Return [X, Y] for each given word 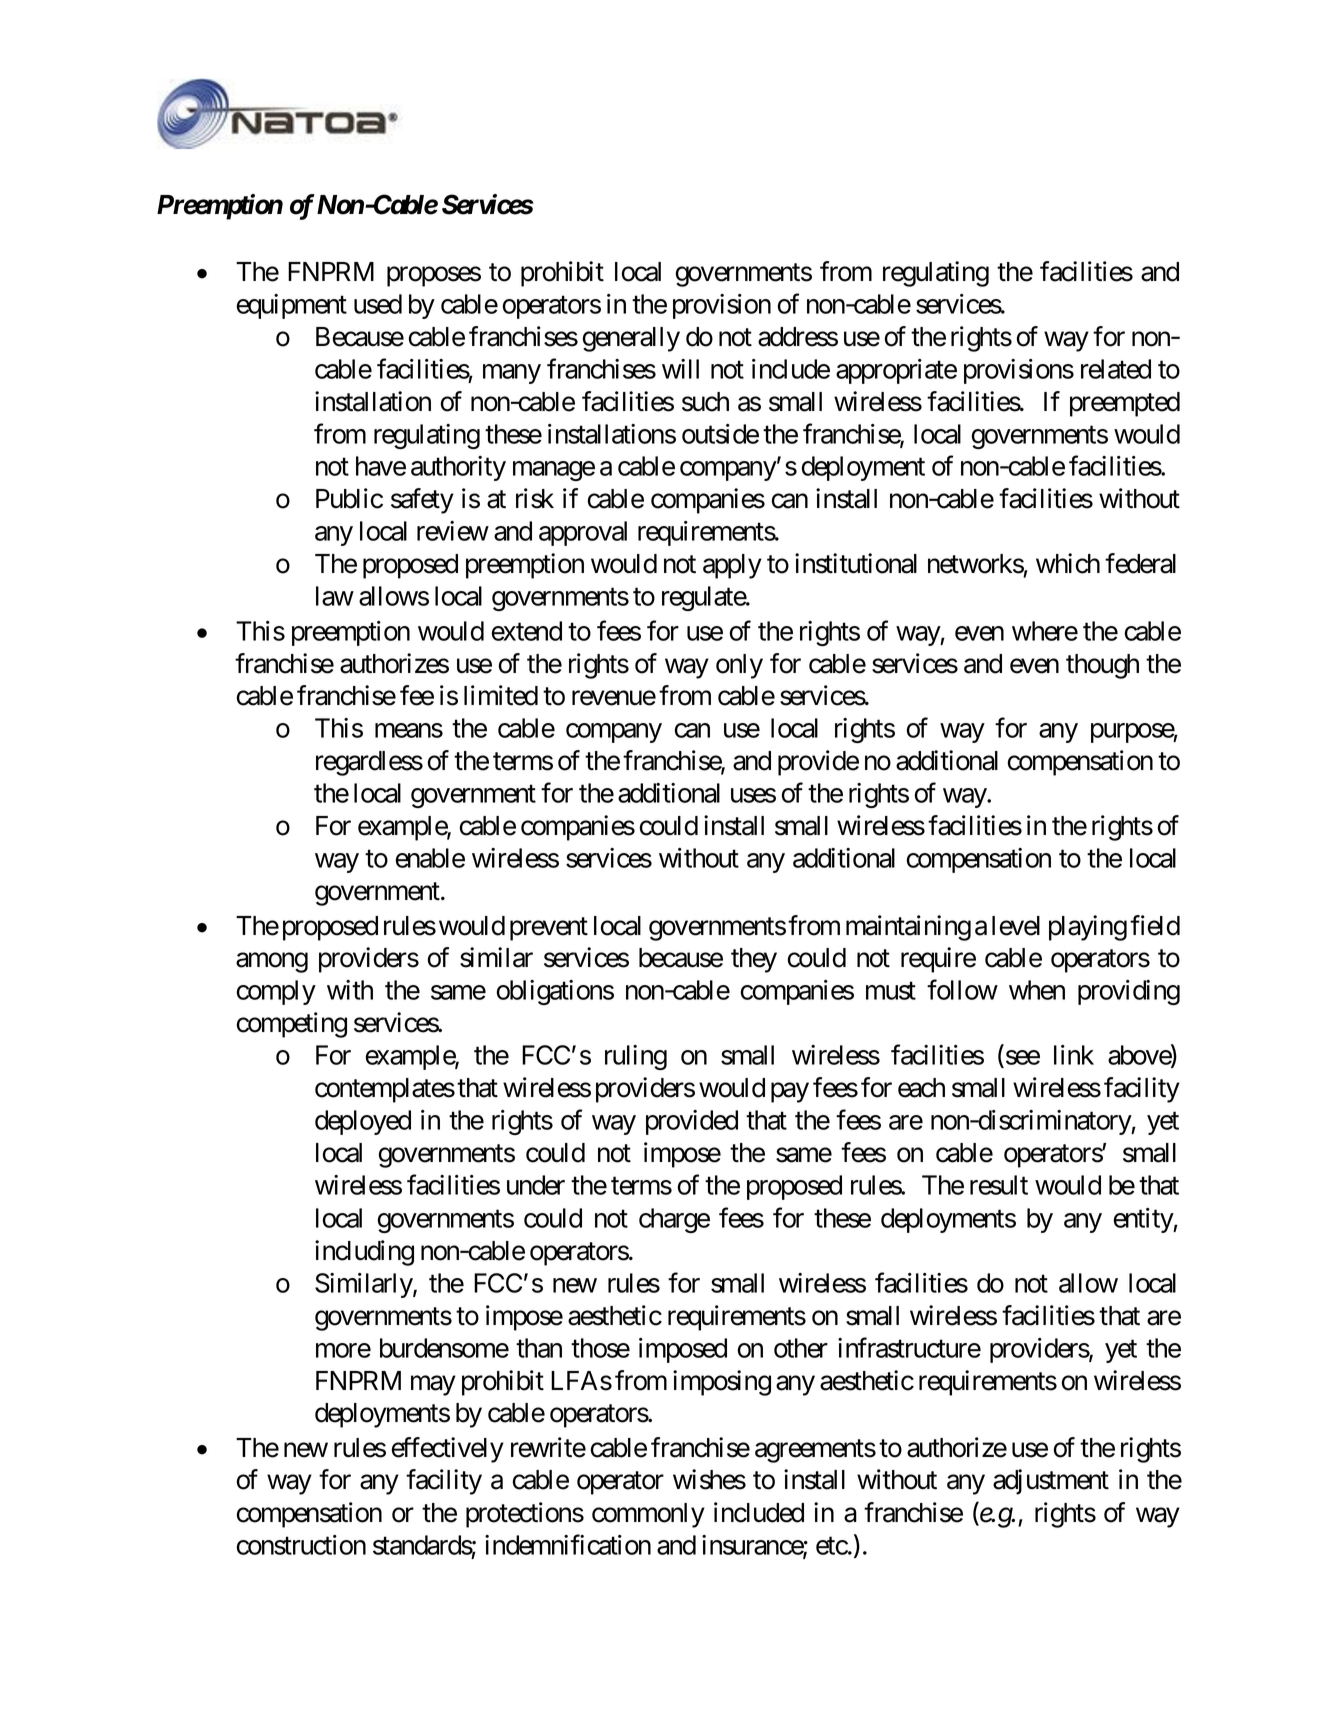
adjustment [1051, 1482]
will [680, 369]
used [378, 304]
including [364, 1253]
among [272, 963]
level [1016, 926]
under [536, 1185]
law [335, 596]
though [1102, 666]
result [999, 1185]
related [1116, 369]
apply [732, 566]
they [754, 960]
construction [301, 1545]
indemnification [568, 1544]
